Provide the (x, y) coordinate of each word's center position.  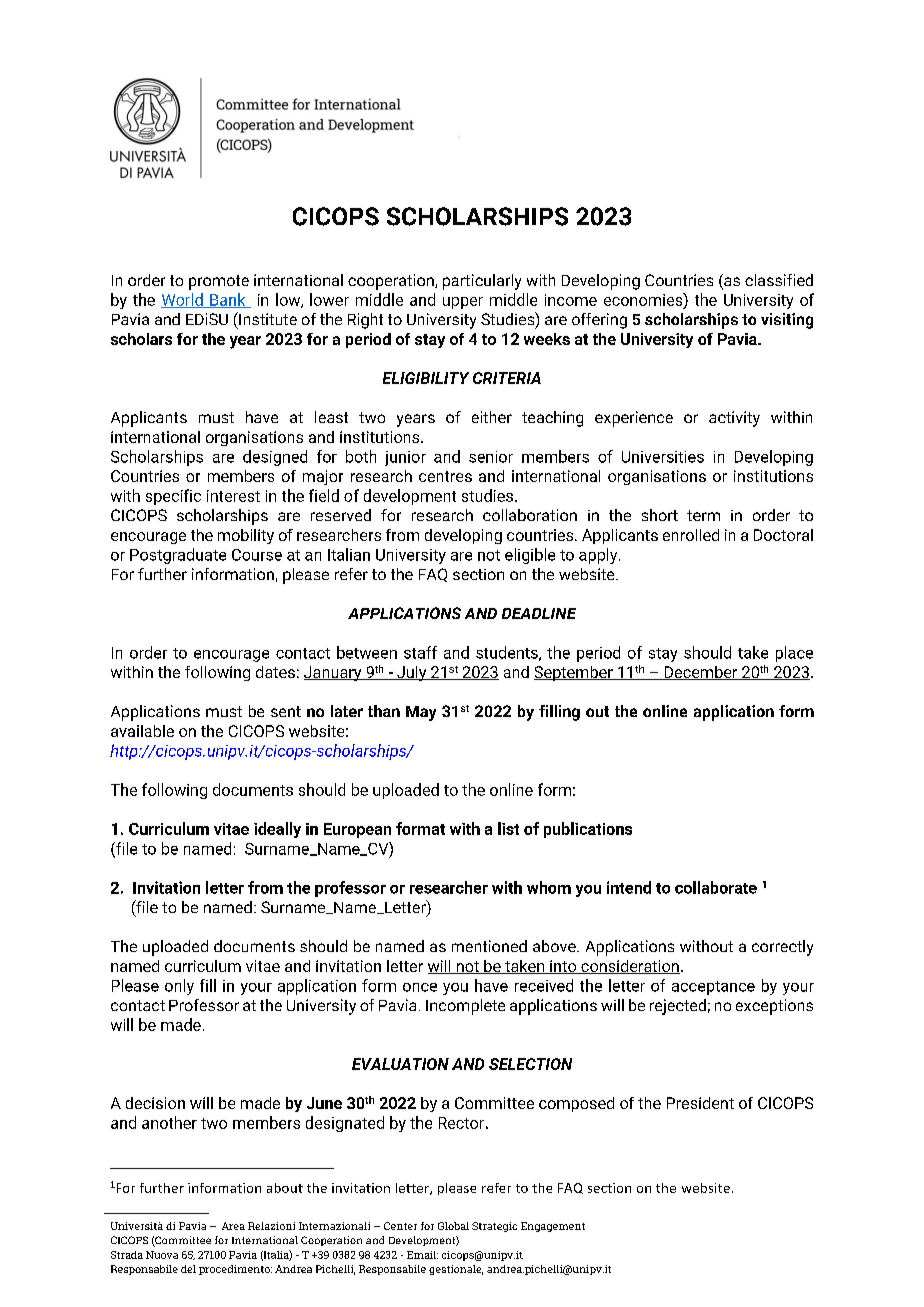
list (508, 828)
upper (463, 303)
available (142, 731)
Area (233, 1226)
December (701, 673)
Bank (228, 300)
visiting (787, 321)
